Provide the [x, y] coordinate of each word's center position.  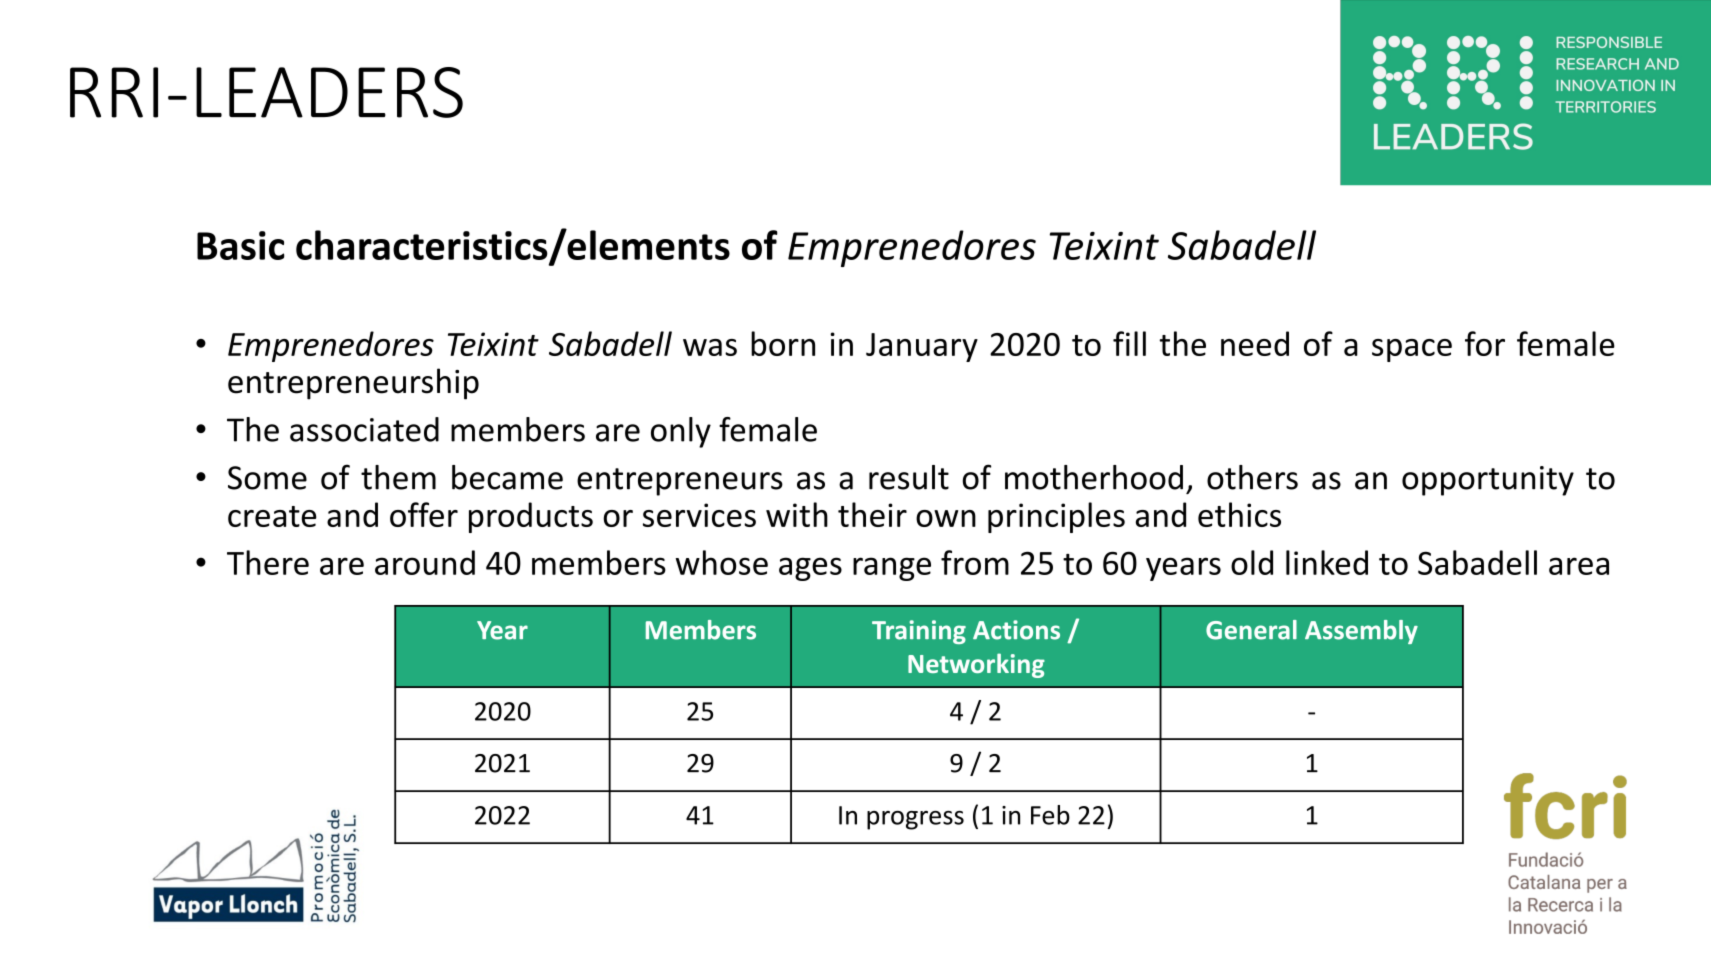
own [946, 518]
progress [915, 820]
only [681, 432]
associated [364, 429]
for [1485, 343]
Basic [241, 245]
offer [424, 514]
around [425, 562]
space [1412, 350]
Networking [976, 665]
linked [1327, 562]
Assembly [1361, 632]
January [922, 347]
